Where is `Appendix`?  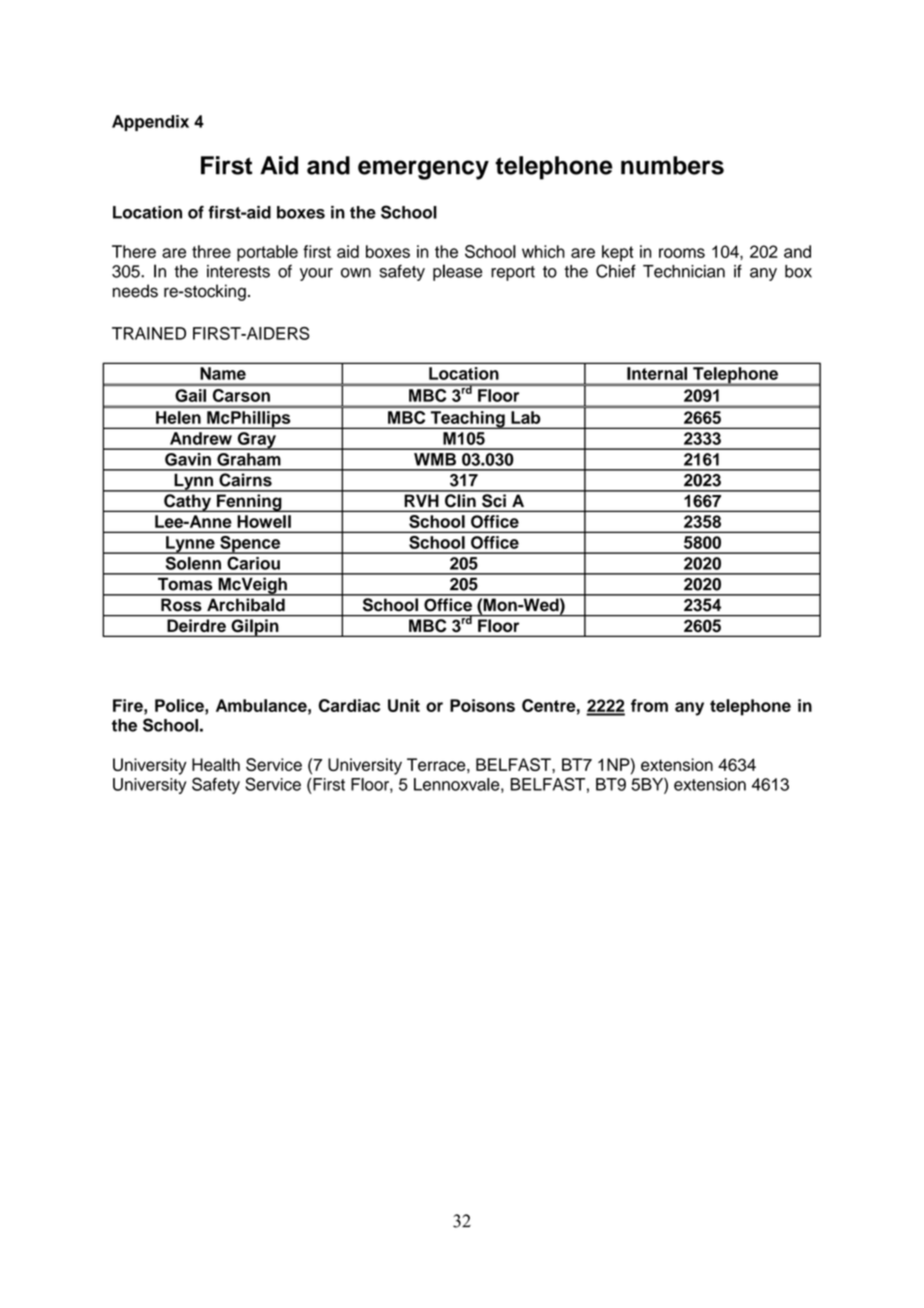
Appendix is located at coordinates (150, 123).
